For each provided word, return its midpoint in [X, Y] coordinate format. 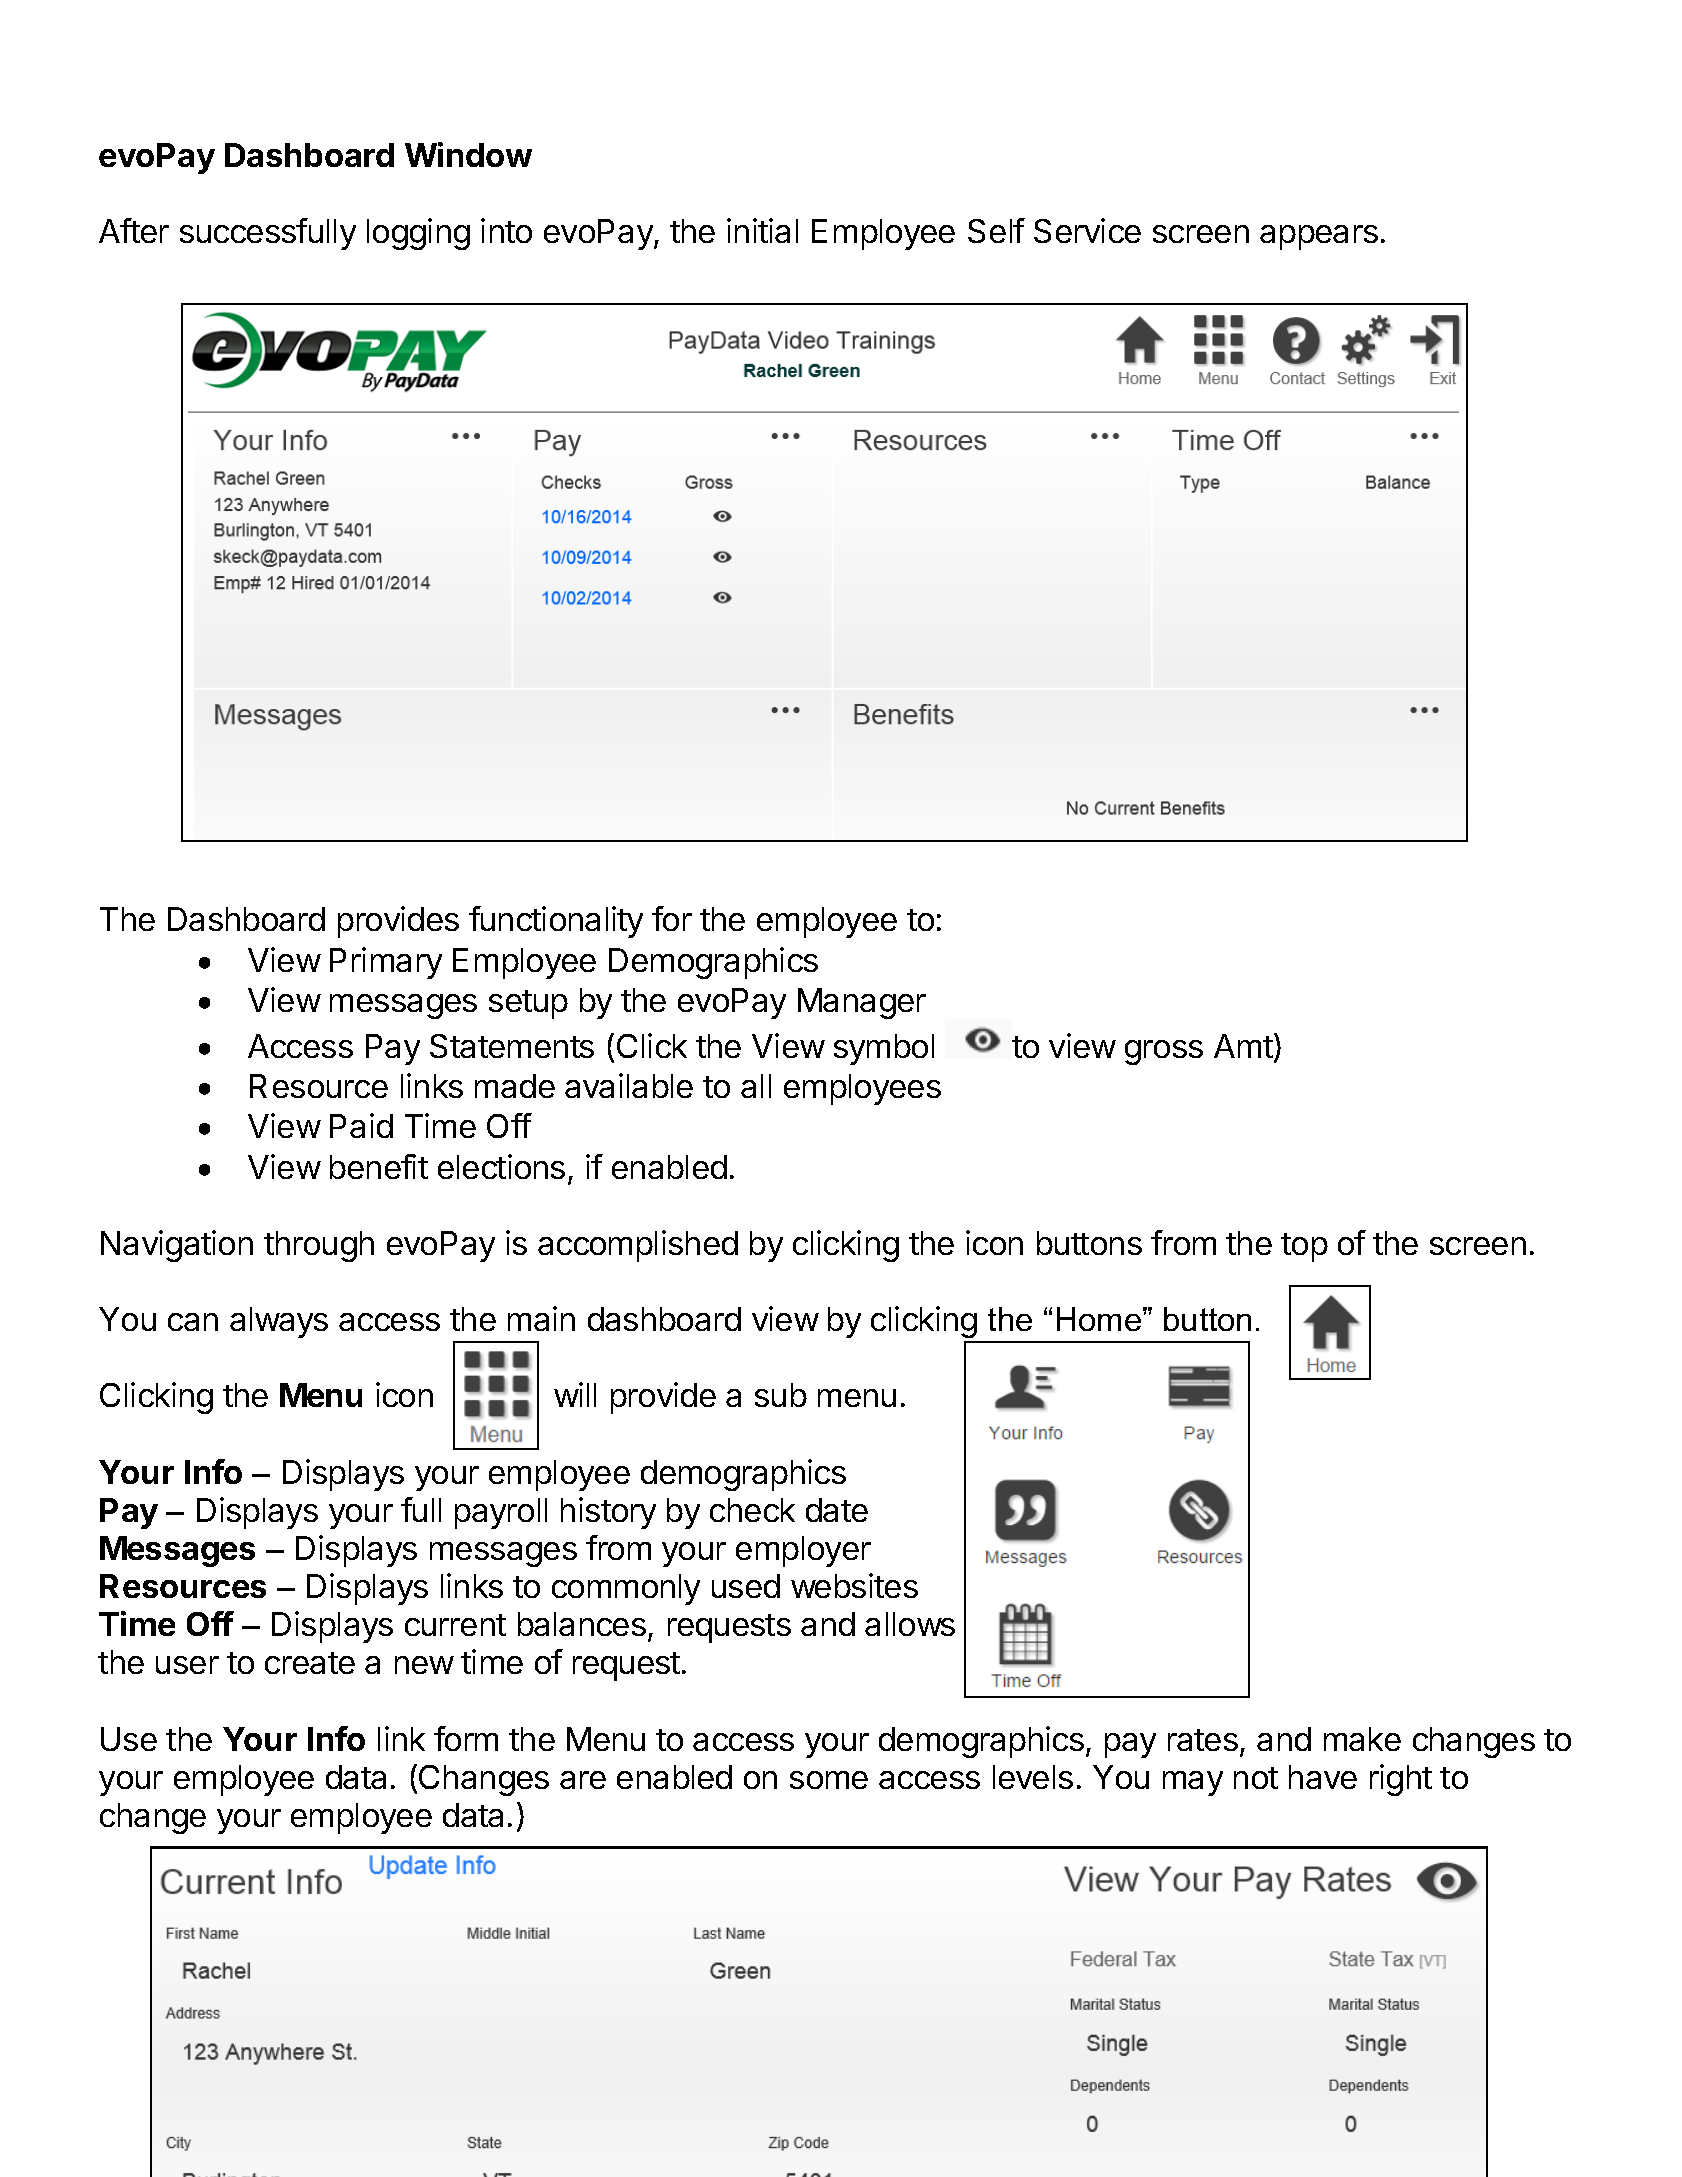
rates [1203, 1740]
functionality [556, 922]
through [319, 1246]
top [1304, 1247]
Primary [386, 963]
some [829, 1780]
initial [762, 230]
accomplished [638, 1246]
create [310, 1663]
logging [418, 234]
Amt [1243, 1046]
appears [1319, 237]
